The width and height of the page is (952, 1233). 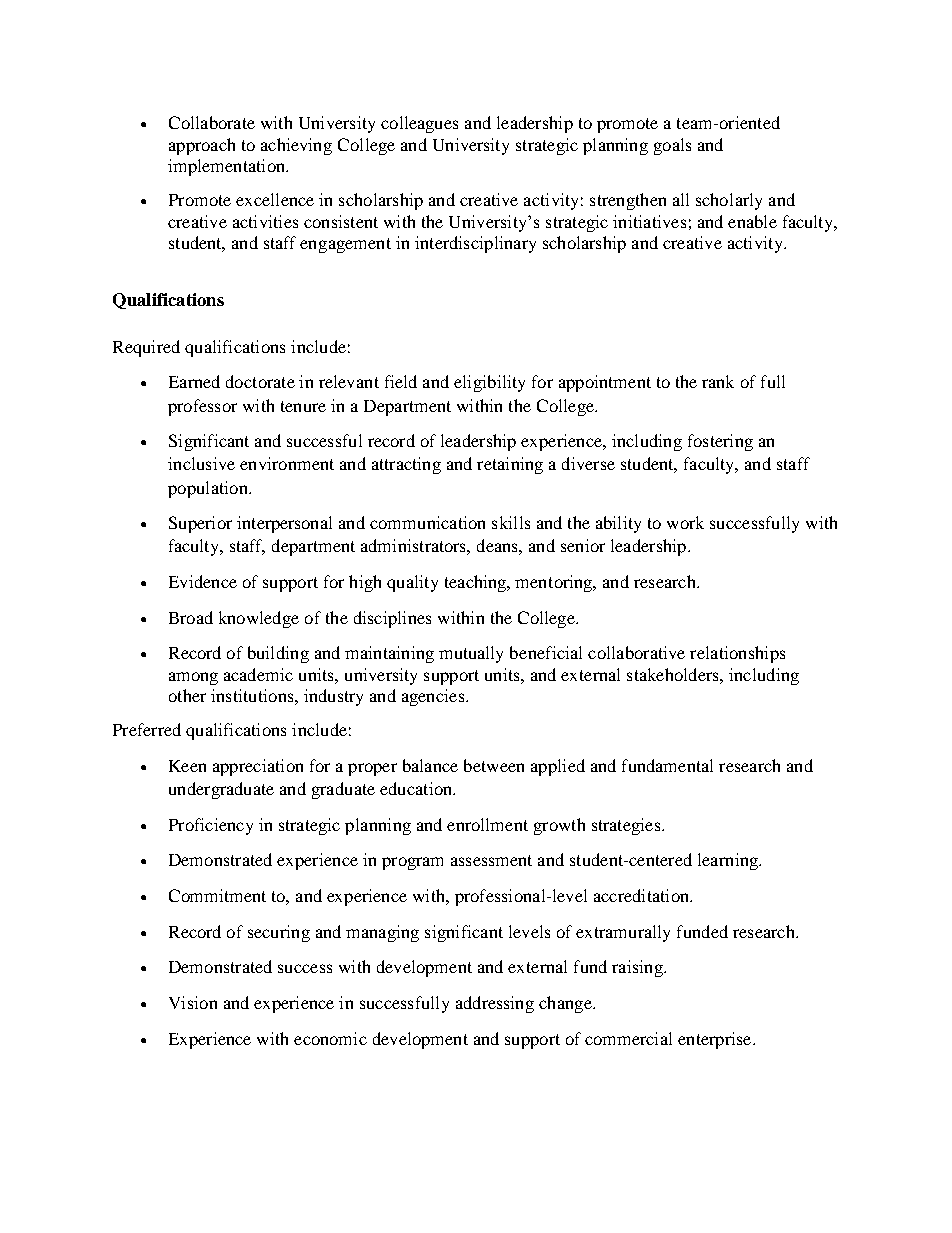 What do you see at coordinates (201, 463) in the page?
I see `inclusive` at bounding box center [201, 463].
